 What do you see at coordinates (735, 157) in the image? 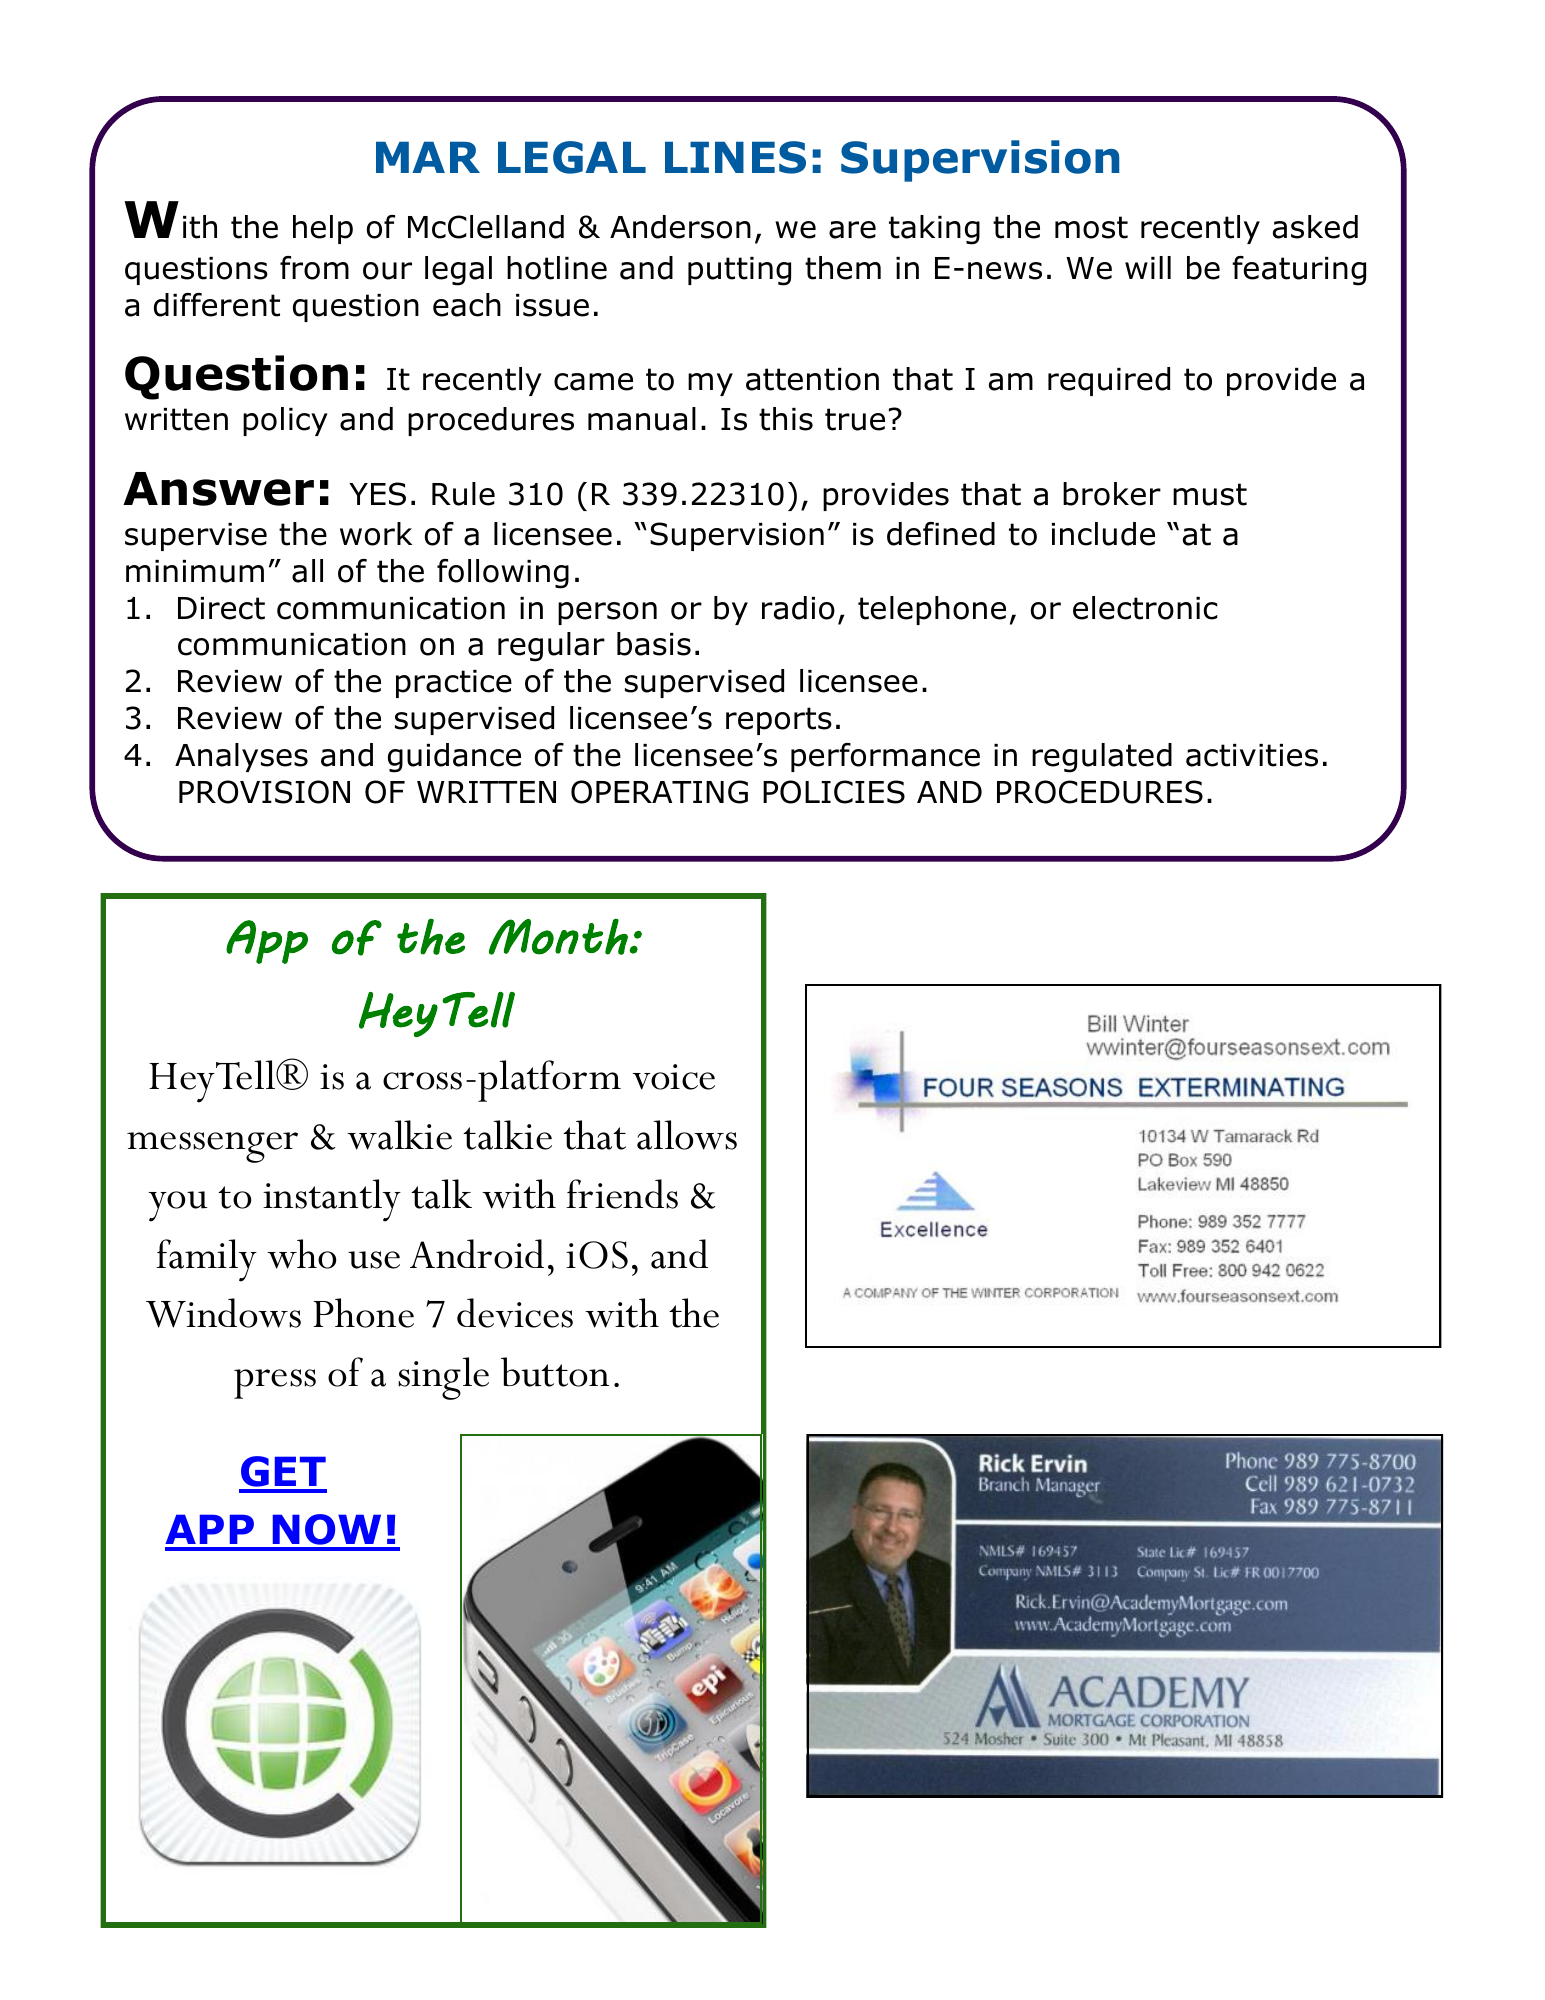
I see `LINES` at bounding box center [735, 157].
